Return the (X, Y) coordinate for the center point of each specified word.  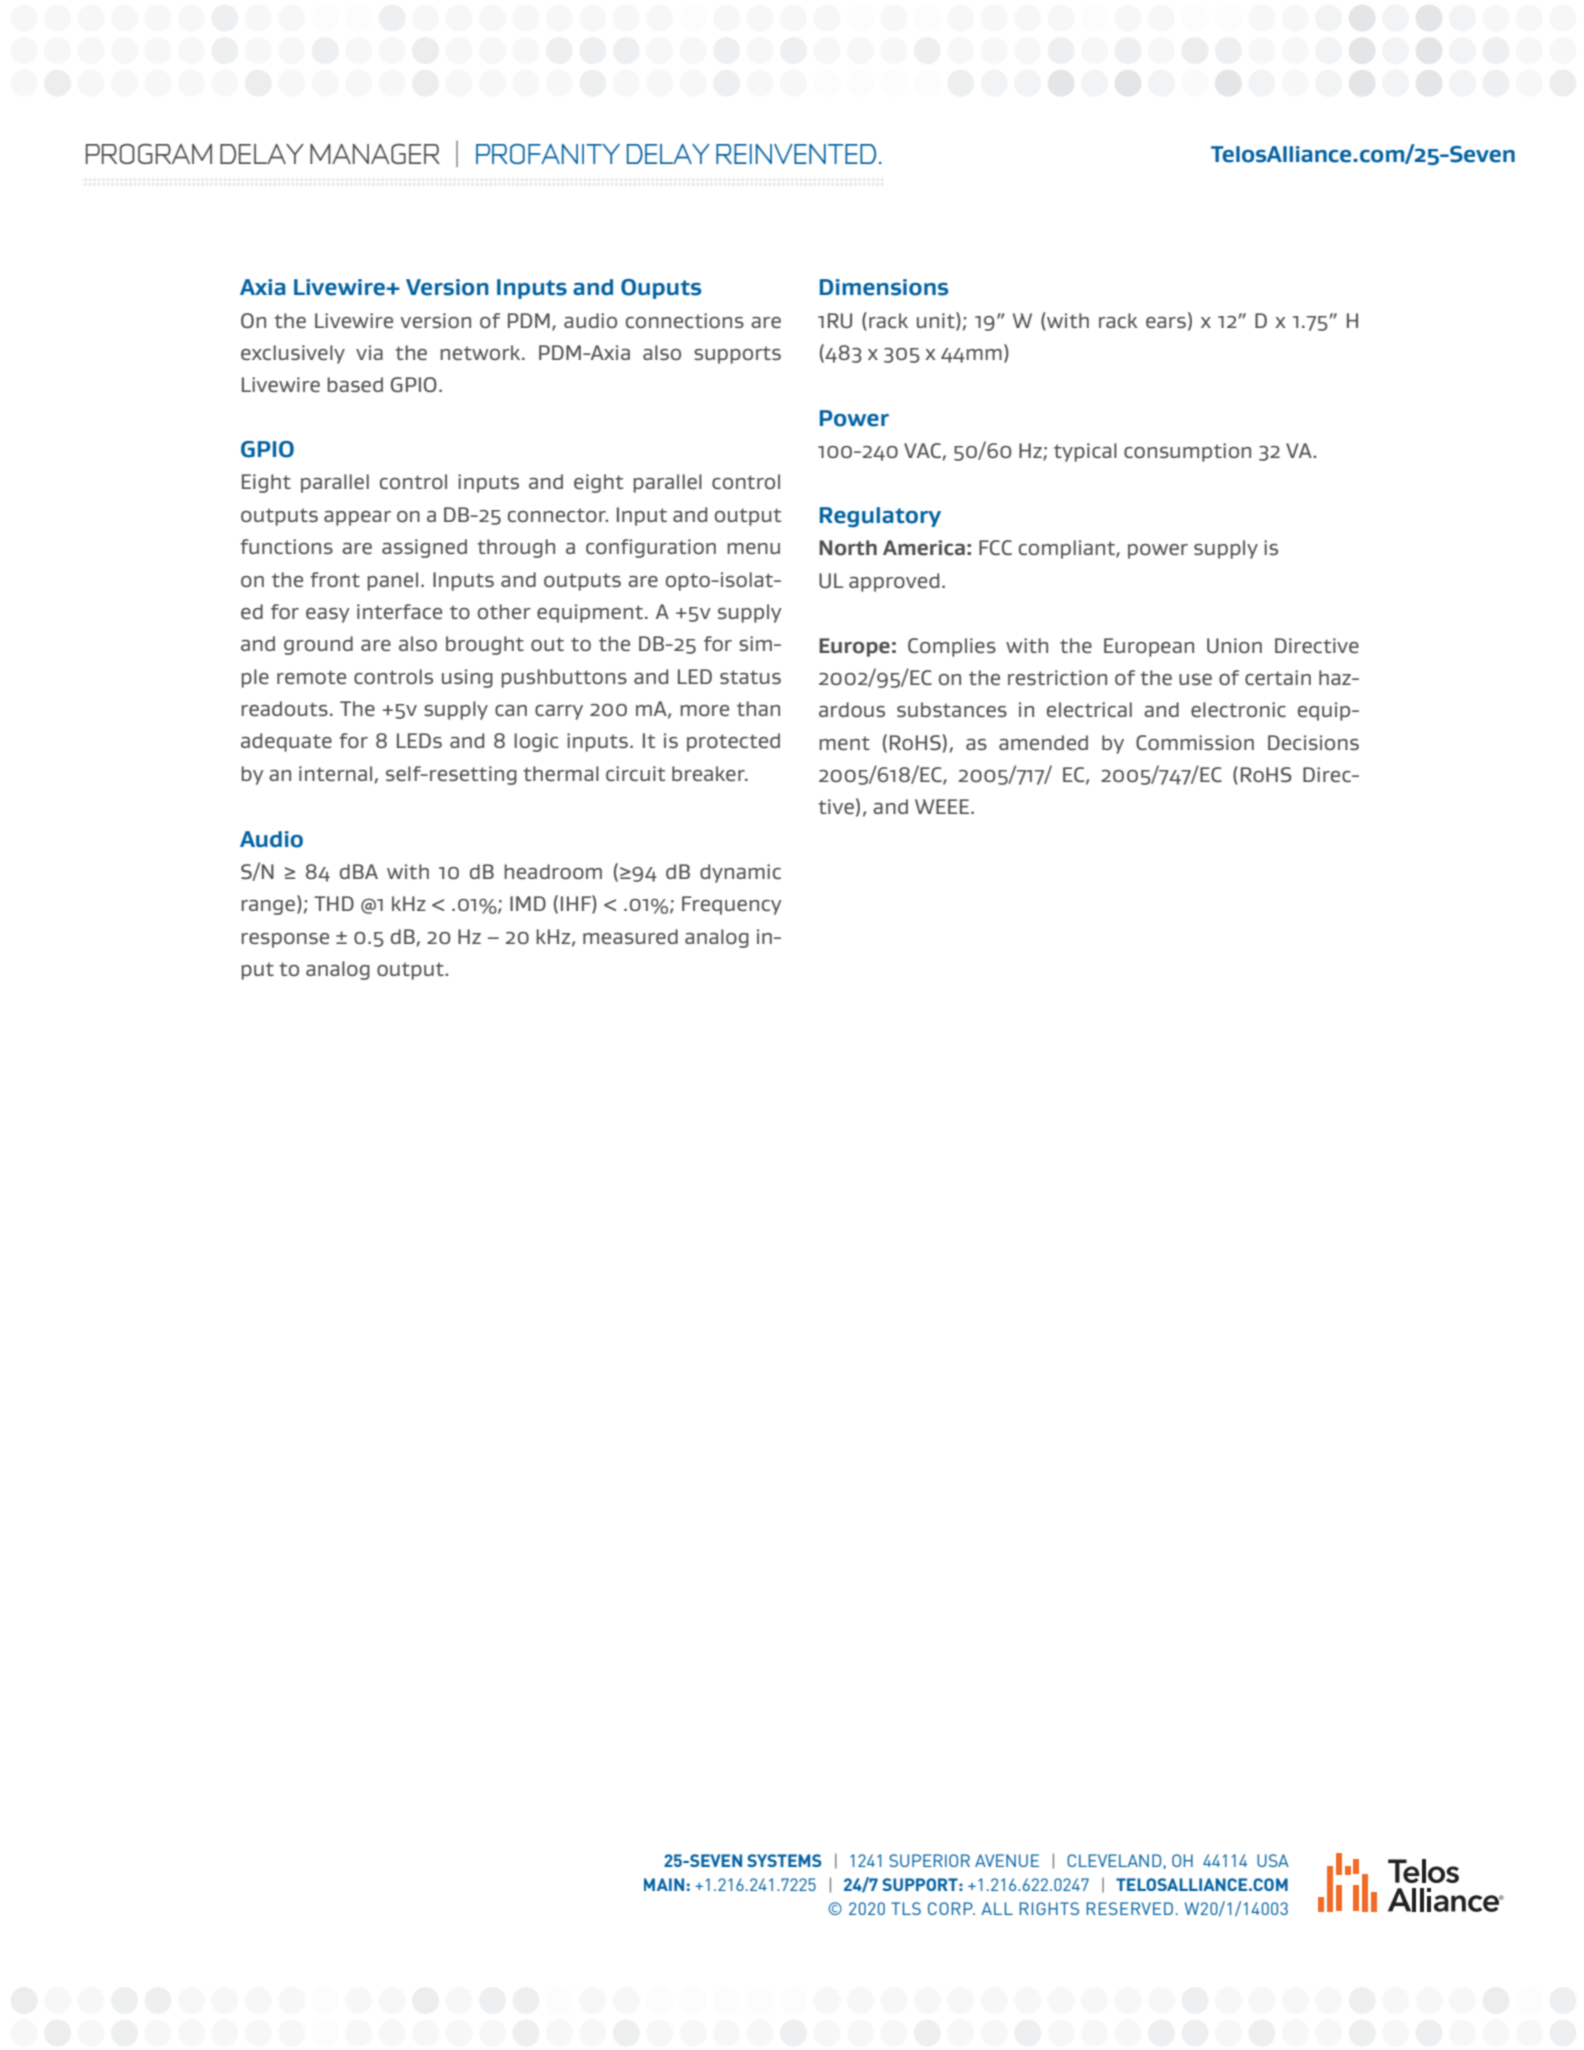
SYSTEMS (784, 1860)
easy (328, 615)
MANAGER (375, 154)
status (750, 677)
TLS (906, 1908)
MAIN (664, 1884)
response (285, 940)
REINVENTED (796, 154)
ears (1166, 322)
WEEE (943, 806)
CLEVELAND (1114, 1860)
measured (630, 936)
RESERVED (1130, 1908)
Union (1234, 645)
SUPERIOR (929, 1860)
